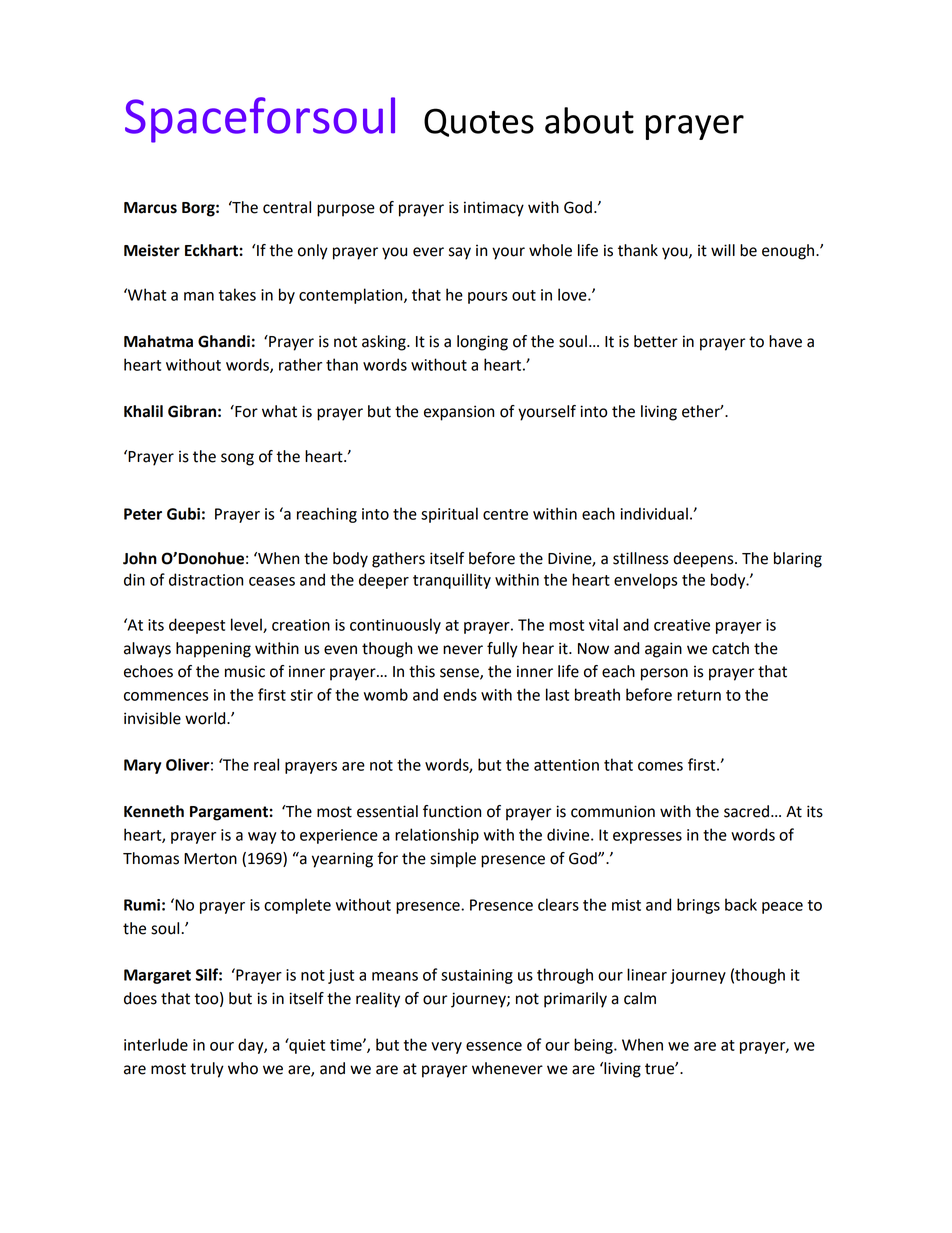 This image has height=1233, width=952. I want to click on longing, so click(482, 343).
